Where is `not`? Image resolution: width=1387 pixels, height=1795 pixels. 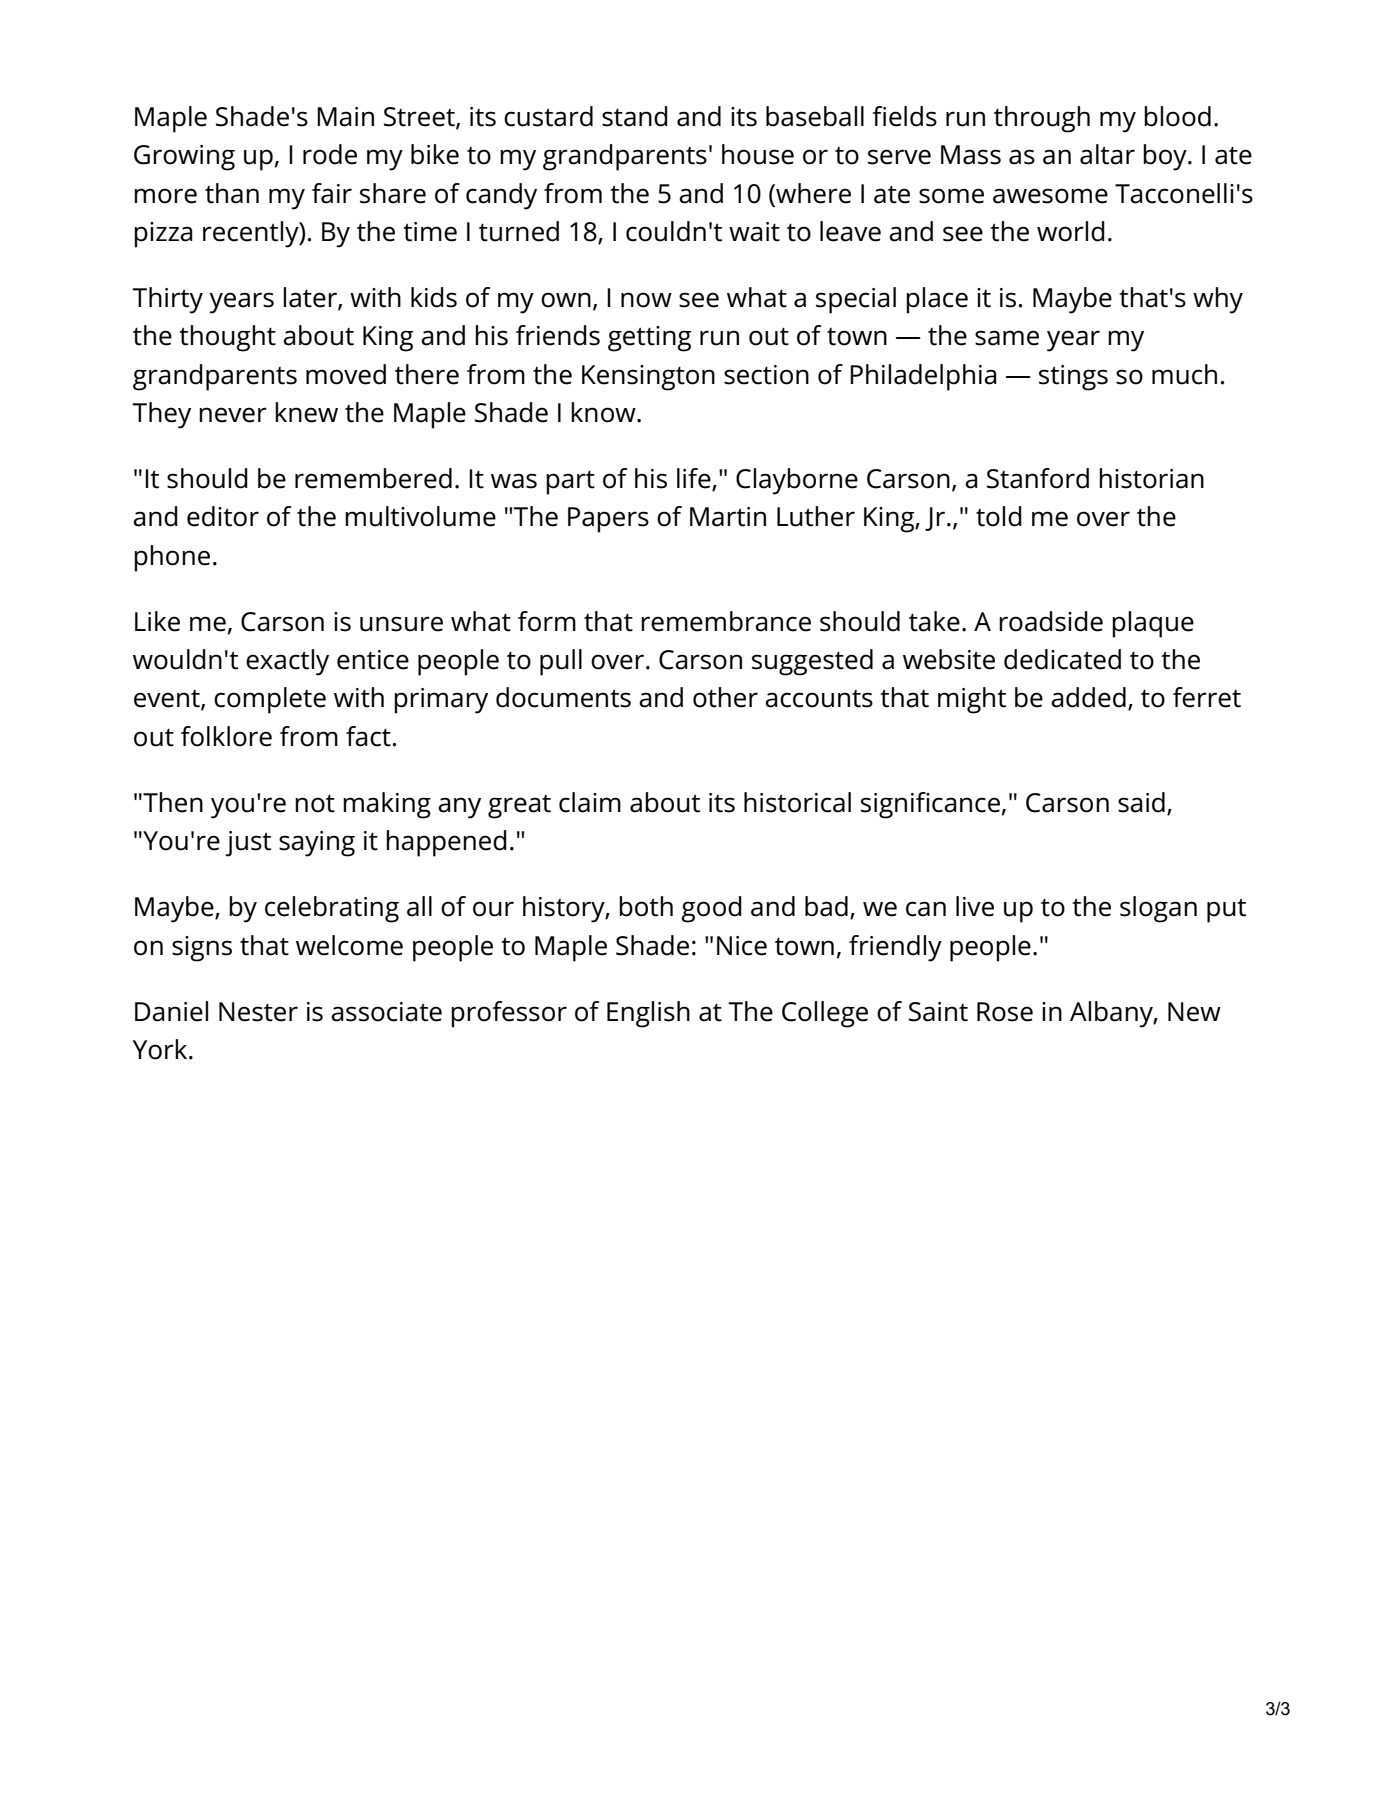 not is located at coordinates (315, 803).
